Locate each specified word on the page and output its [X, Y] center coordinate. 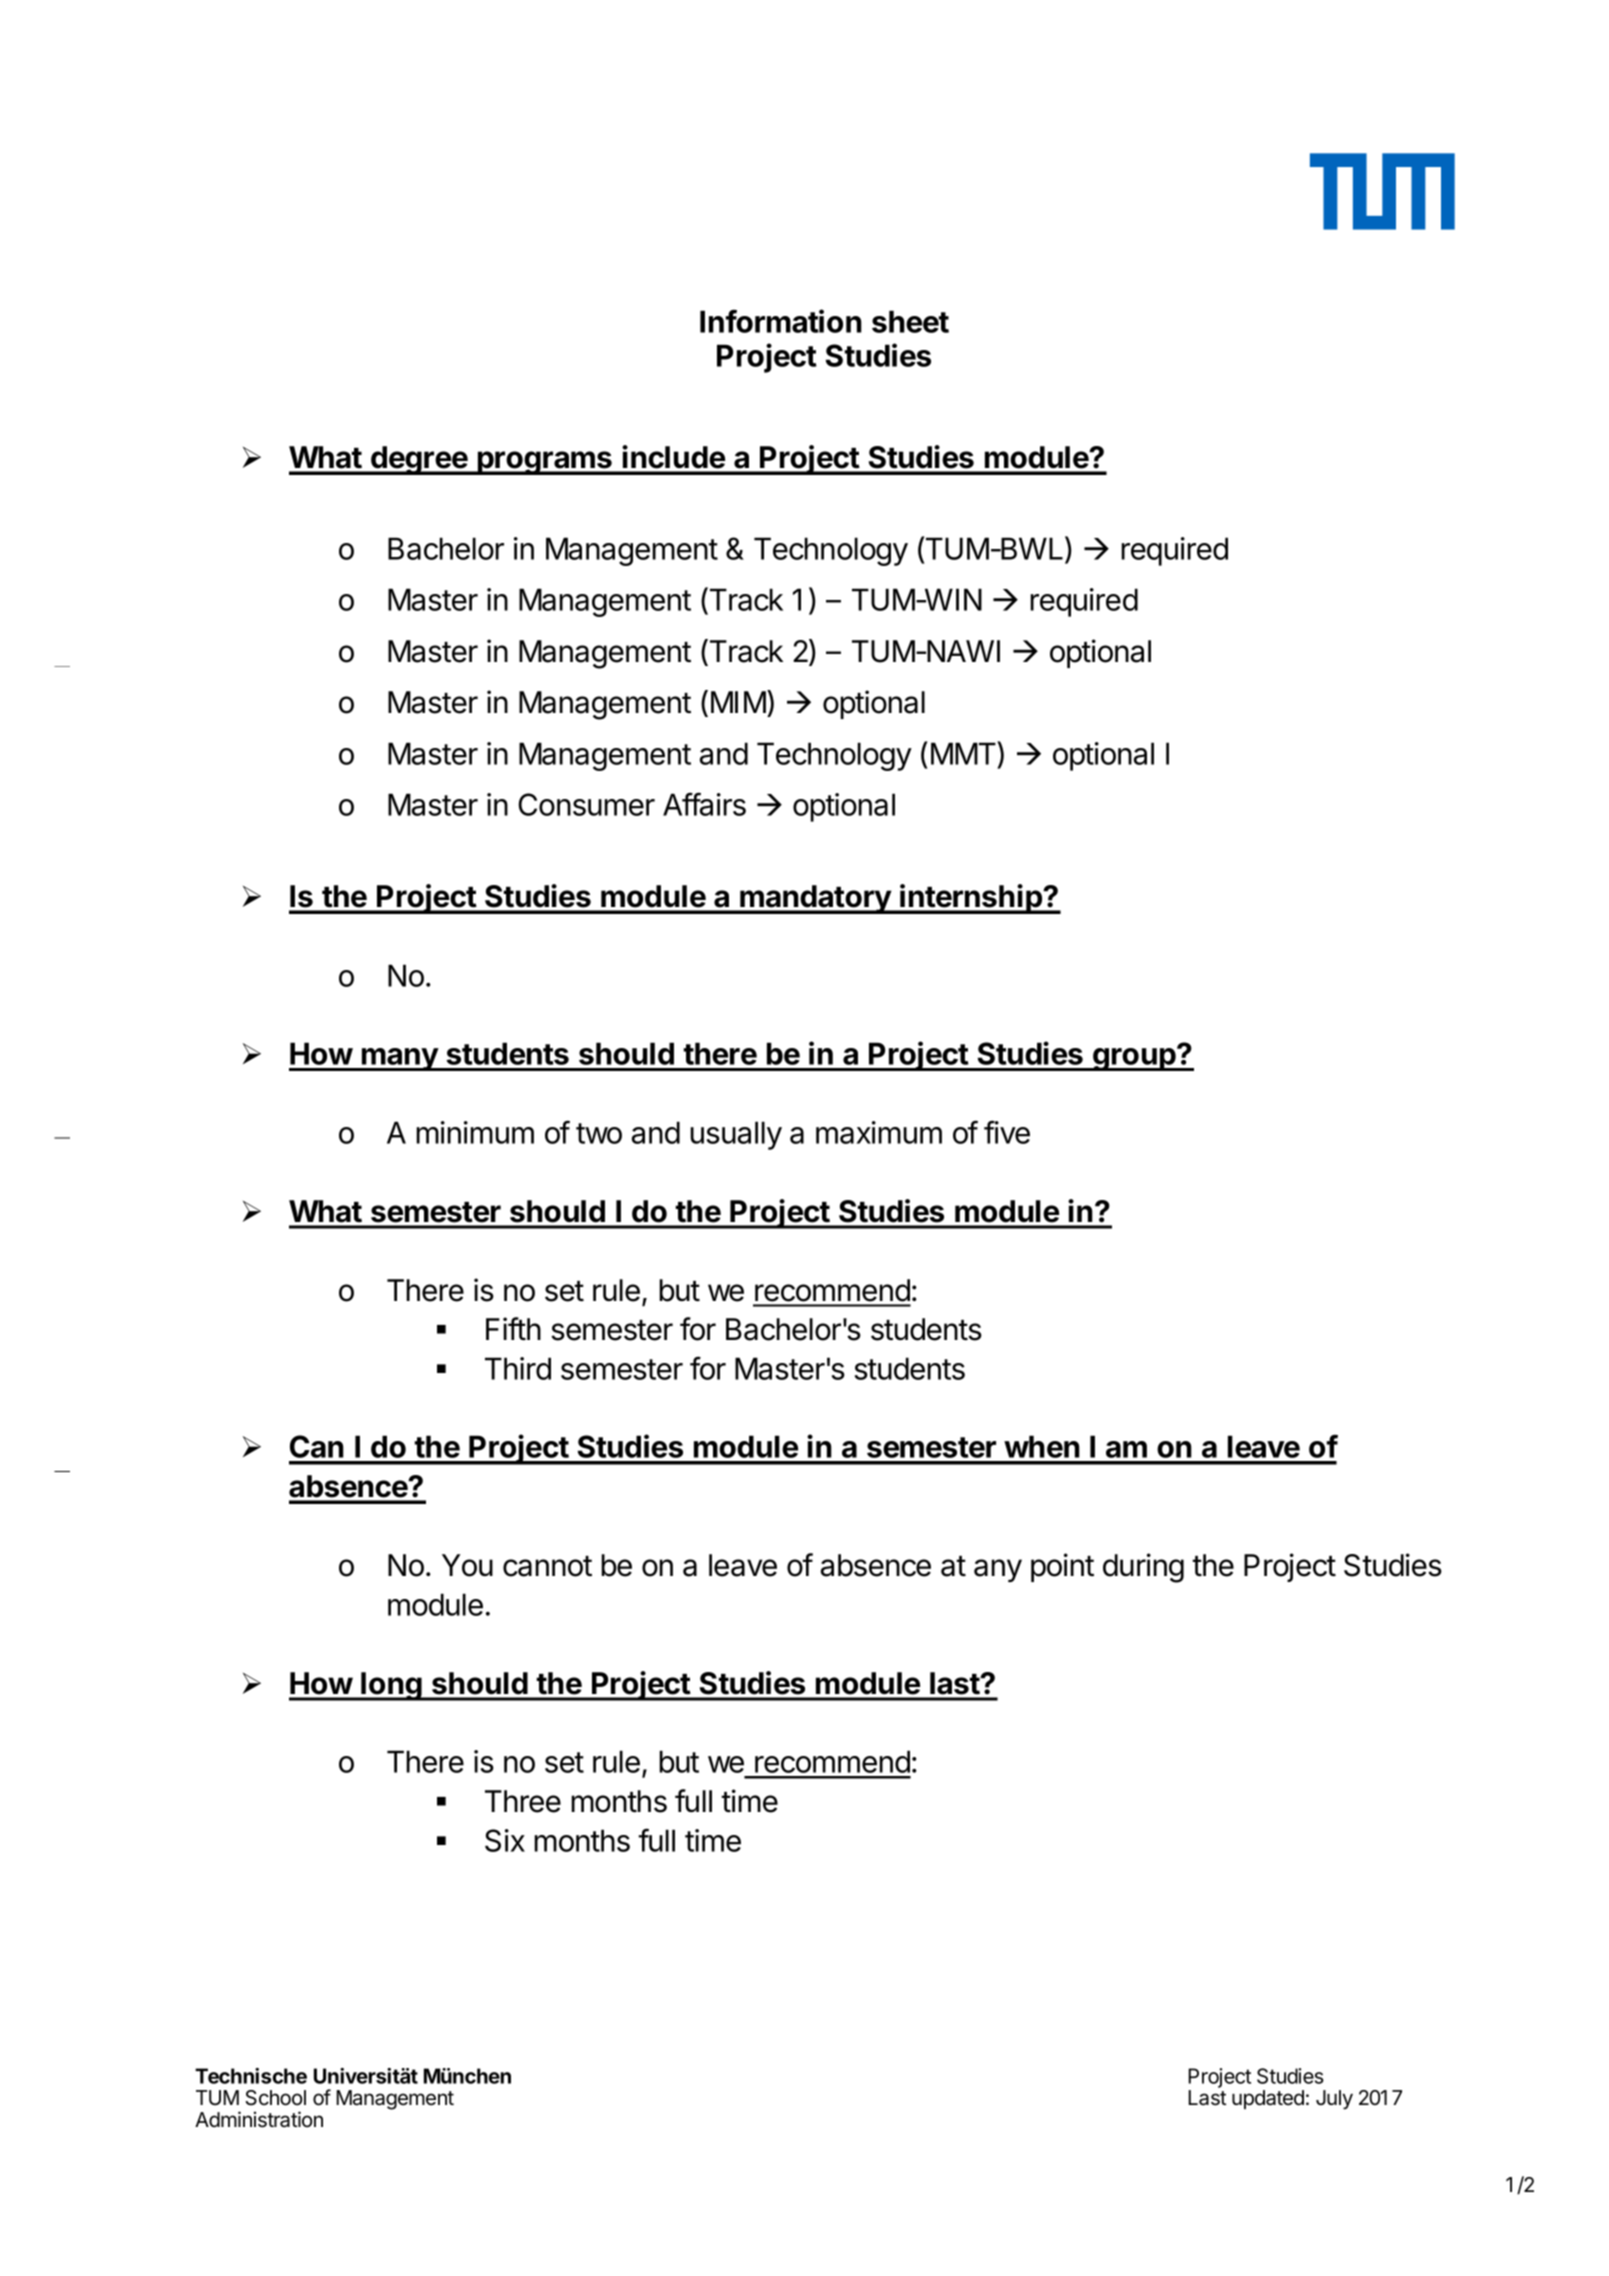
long [392, 1686]
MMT [964, 753]
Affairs [704, 804]
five [1007, 1132]
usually [736, 1135]
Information [781, 321]
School [275, 2098]
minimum [475, 1132]
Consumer [586, 804]
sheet [910, 321]
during [1143, 1568]
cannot [547, 1566]
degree [419, 460]
